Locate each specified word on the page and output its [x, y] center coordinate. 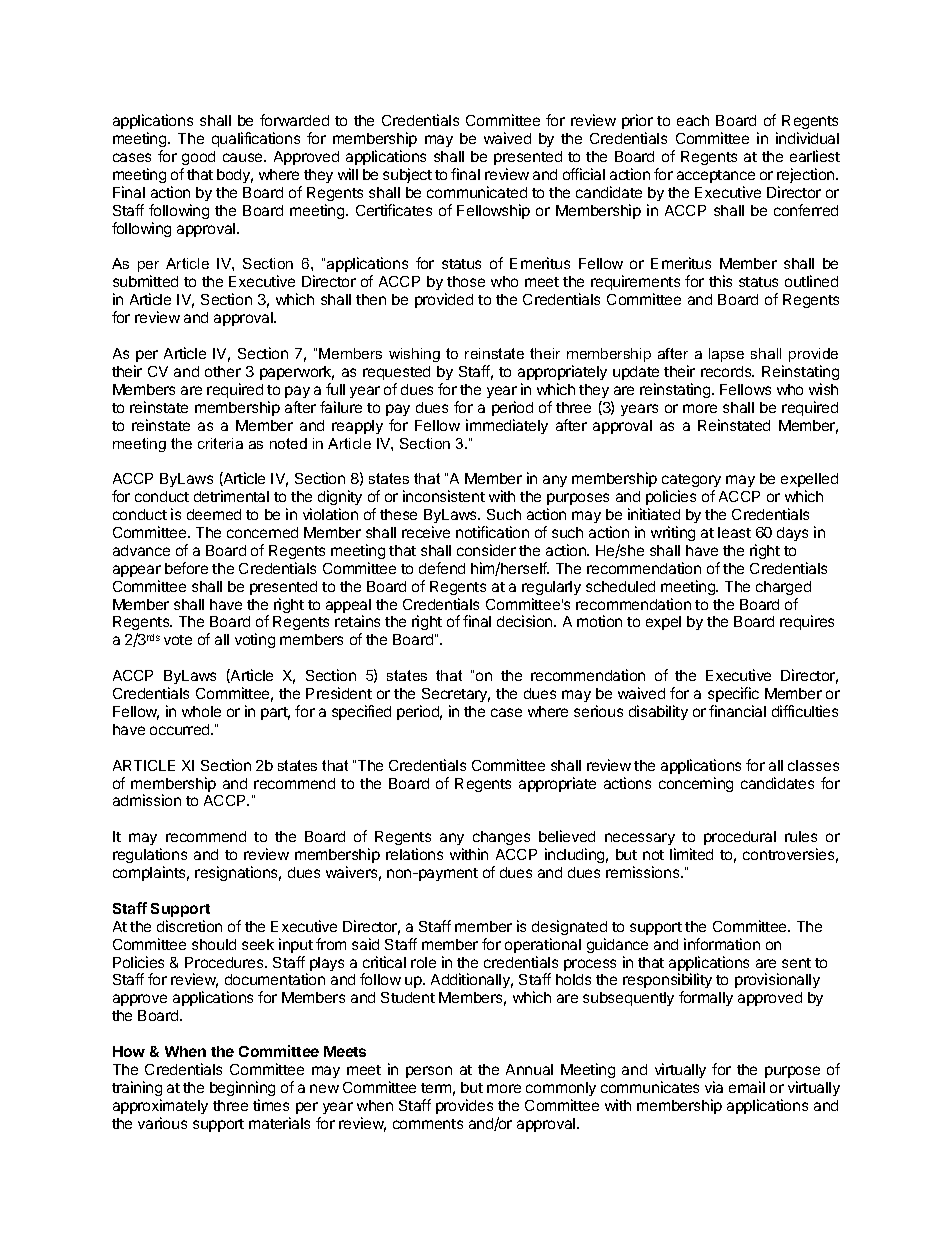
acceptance [716, 176]
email [747, 1087]
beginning [242, 1088]
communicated [477, 192]
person [429, 1072]
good [198, 158]
